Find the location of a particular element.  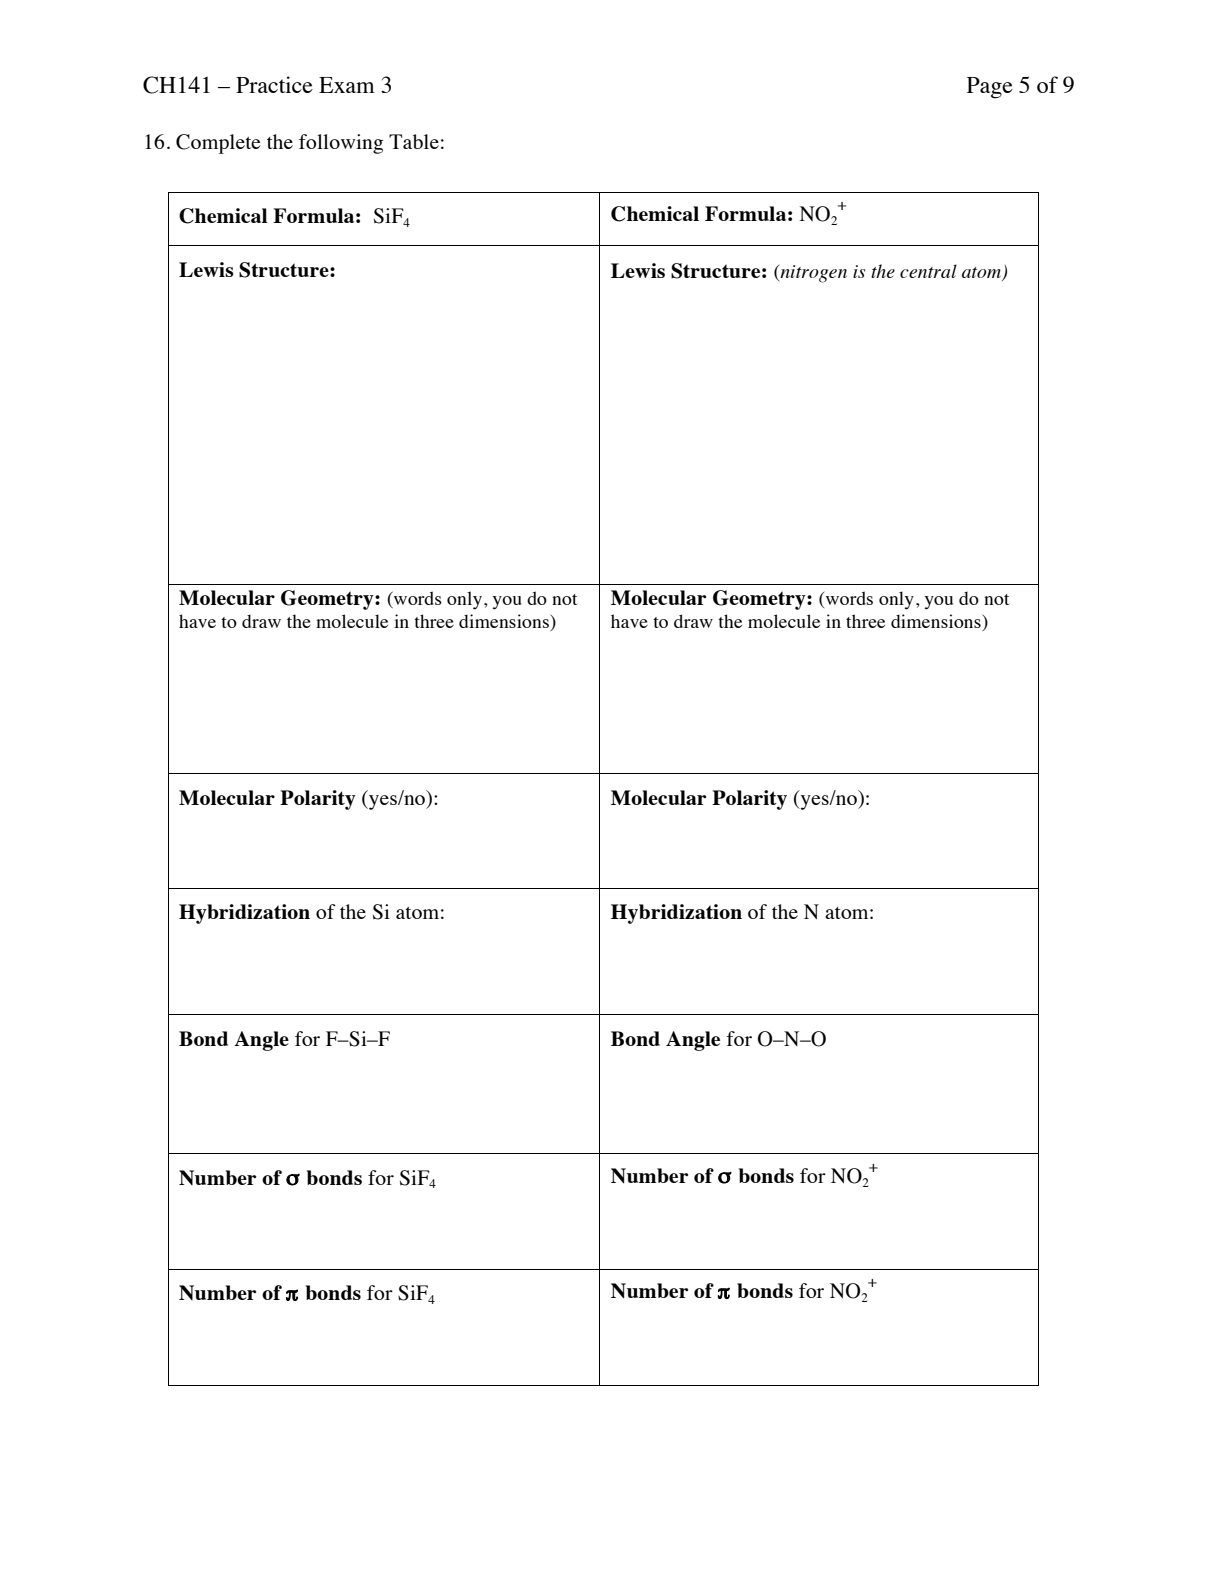

following is located at coordinates (341, 144).
